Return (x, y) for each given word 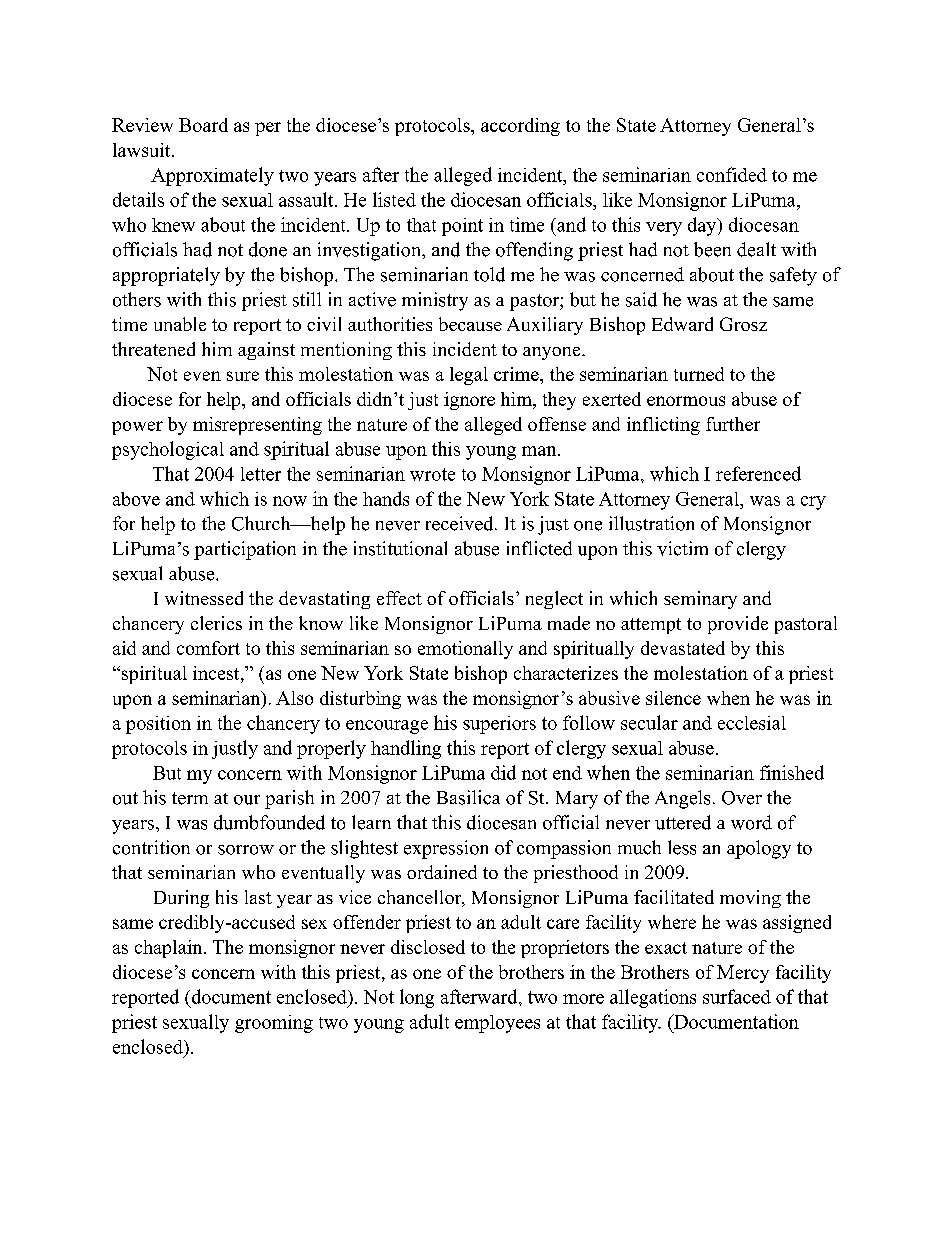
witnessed (204, 598)
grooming (274, 1024)
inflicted (539, 548)
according (520, 127)
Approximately (212, 176)
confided (732, 174)
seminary (700, 600)
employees (497, 1024)
